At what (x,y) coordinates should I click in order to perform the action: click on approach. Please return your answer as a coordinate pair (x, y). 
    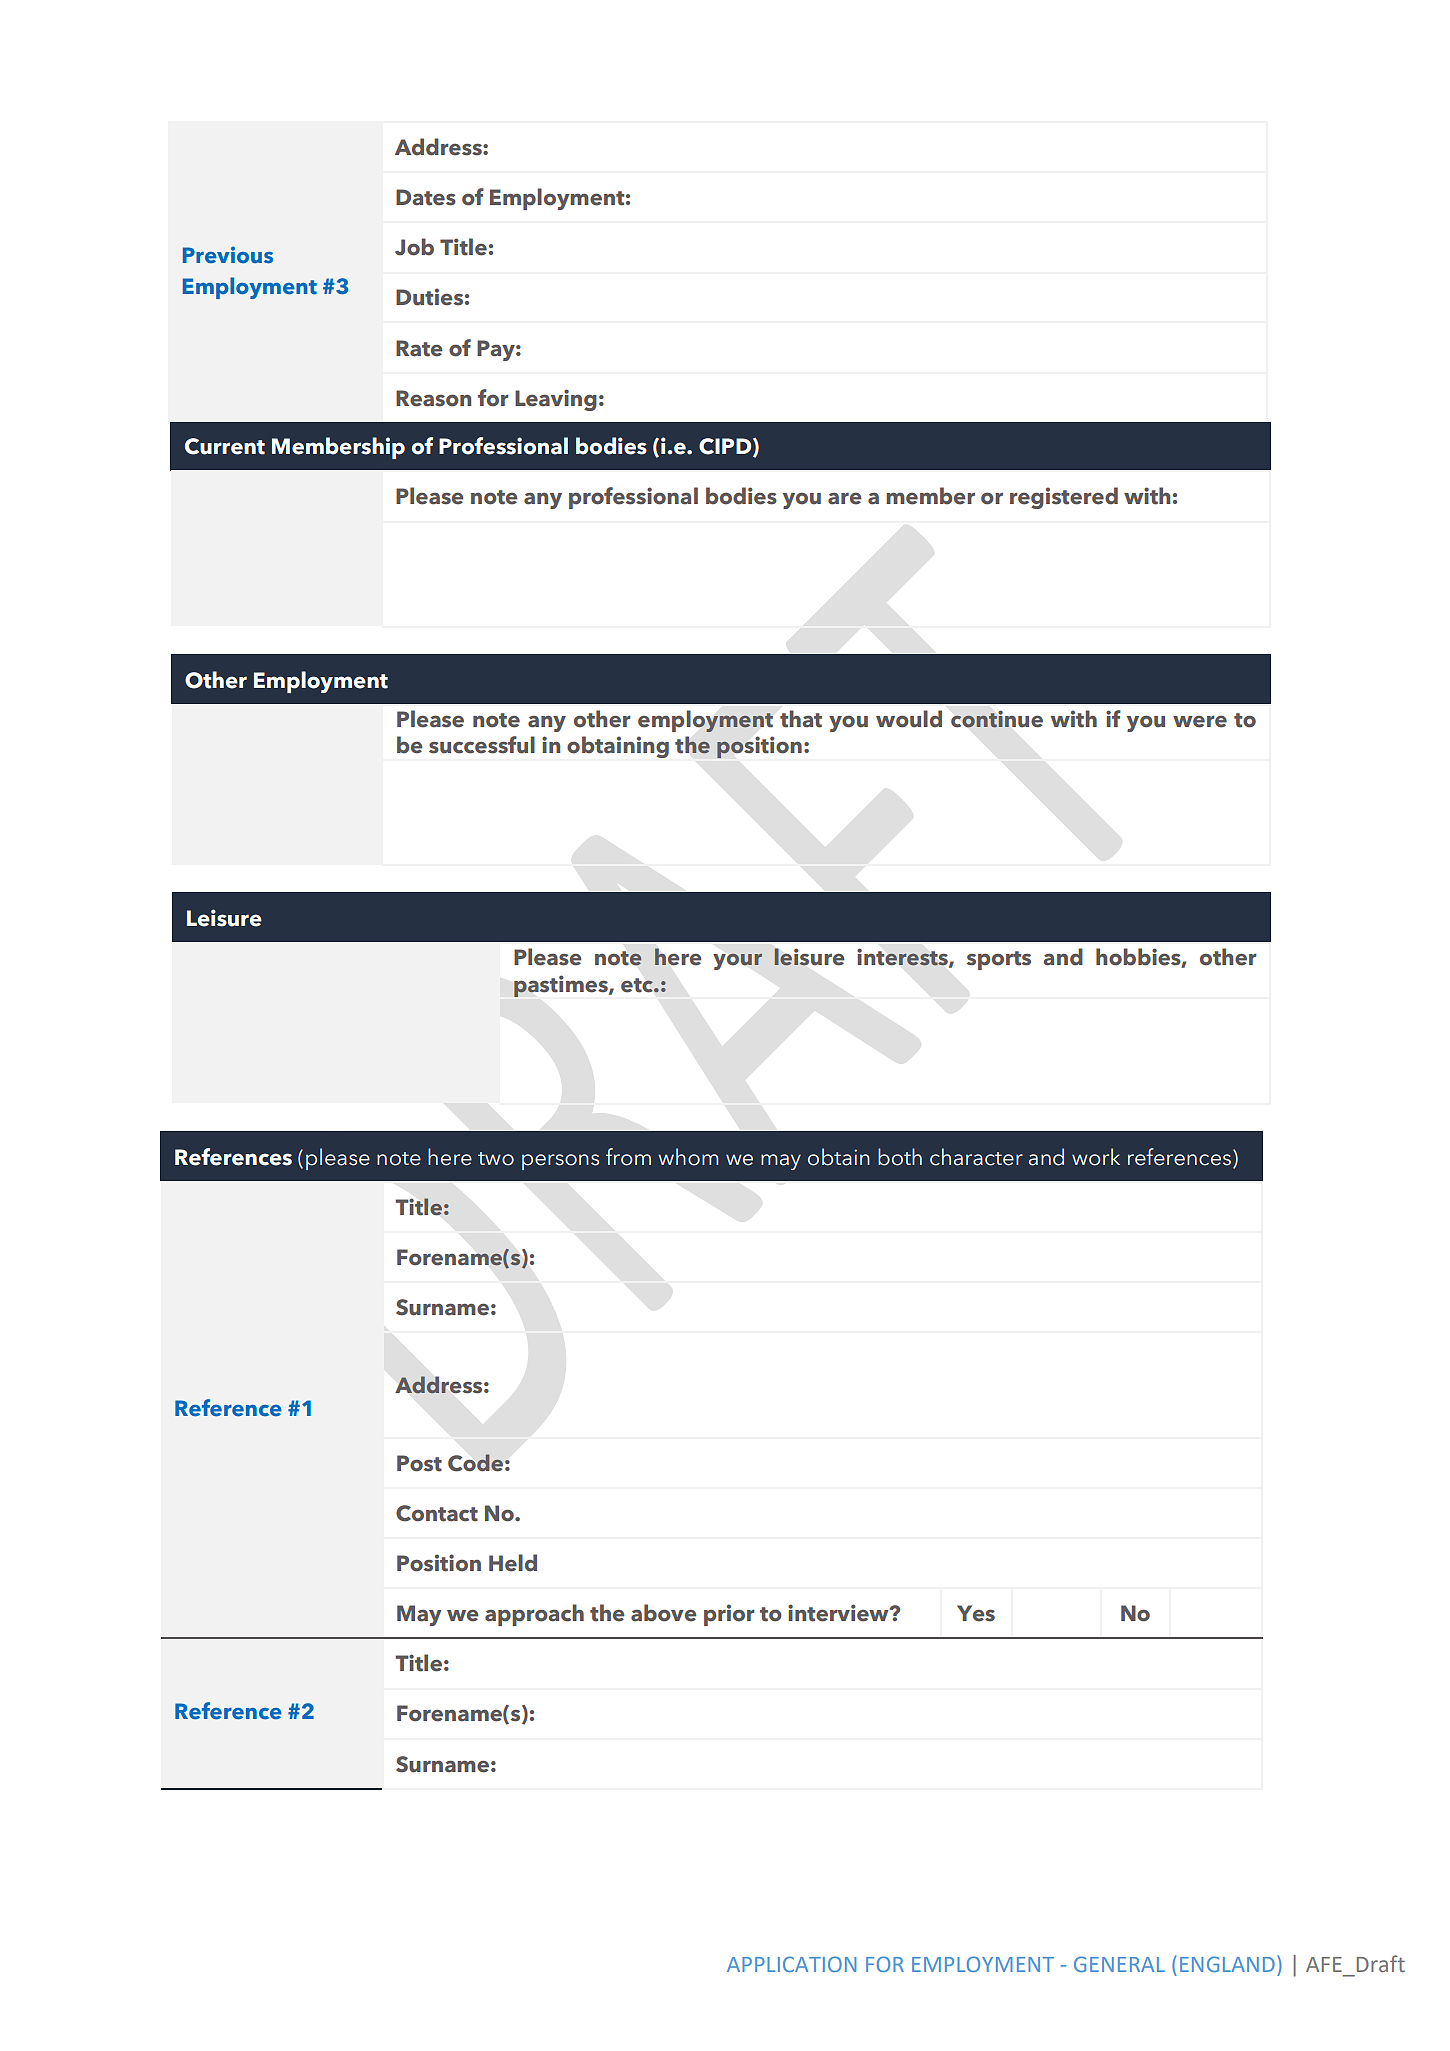
    Looking at the image, I should click on (534, 1615).
